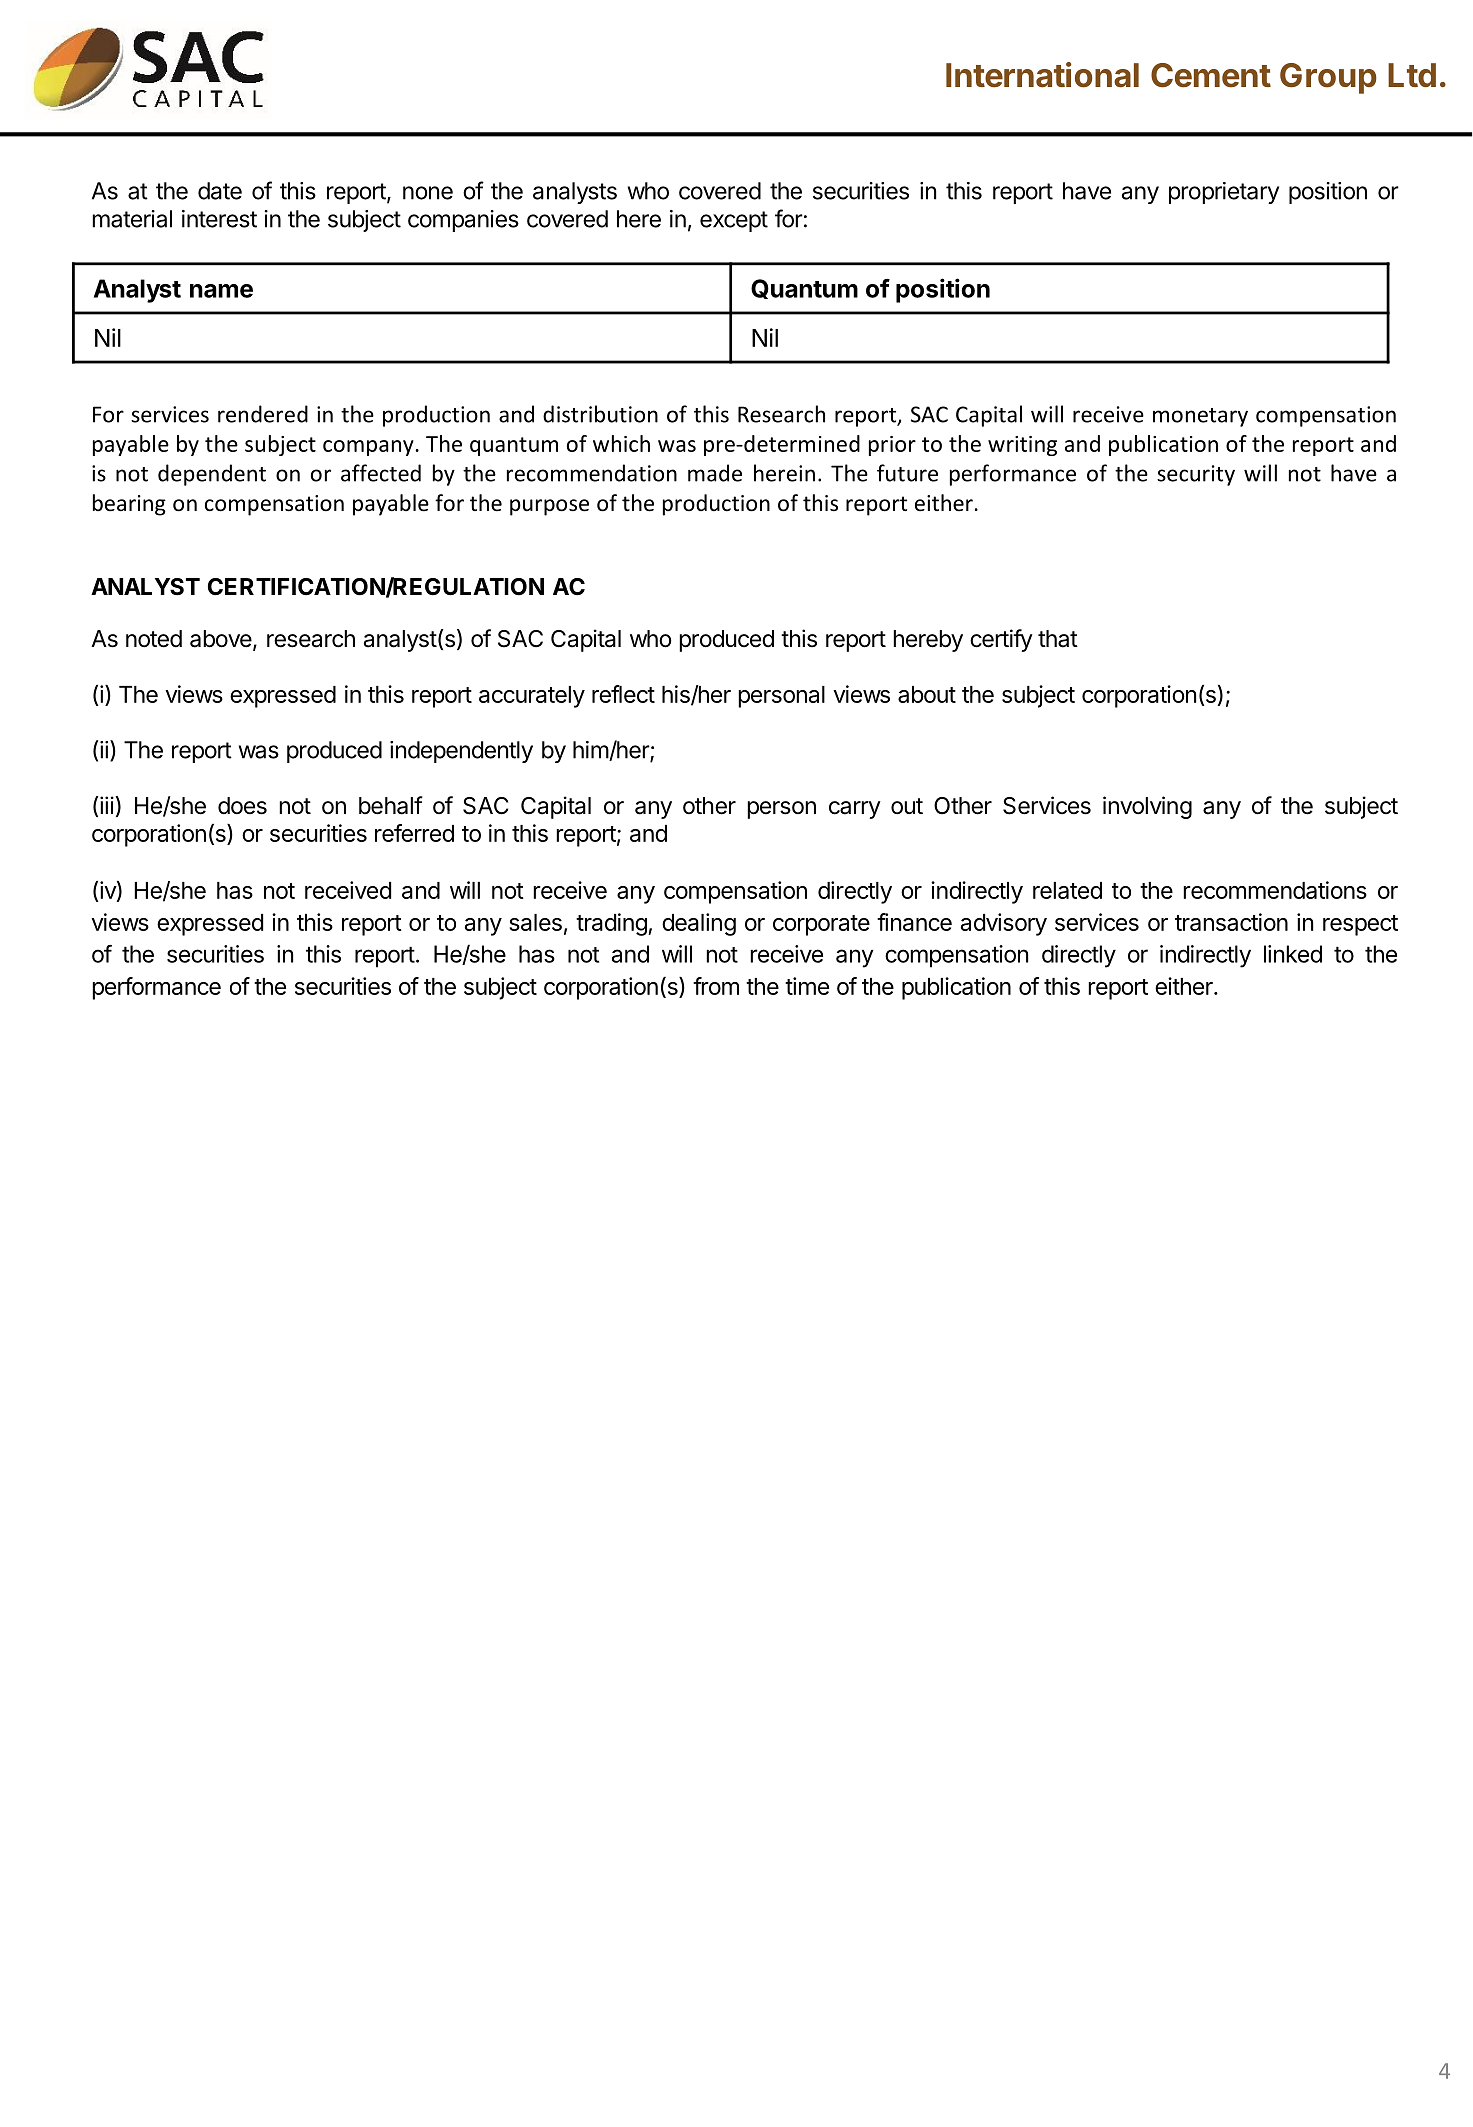 The height and width of the screenshot is (2127, 1473). What do you see at coordinates (220, 191) in the screenshot?
I see `date` at bounding box center [220, 191].
